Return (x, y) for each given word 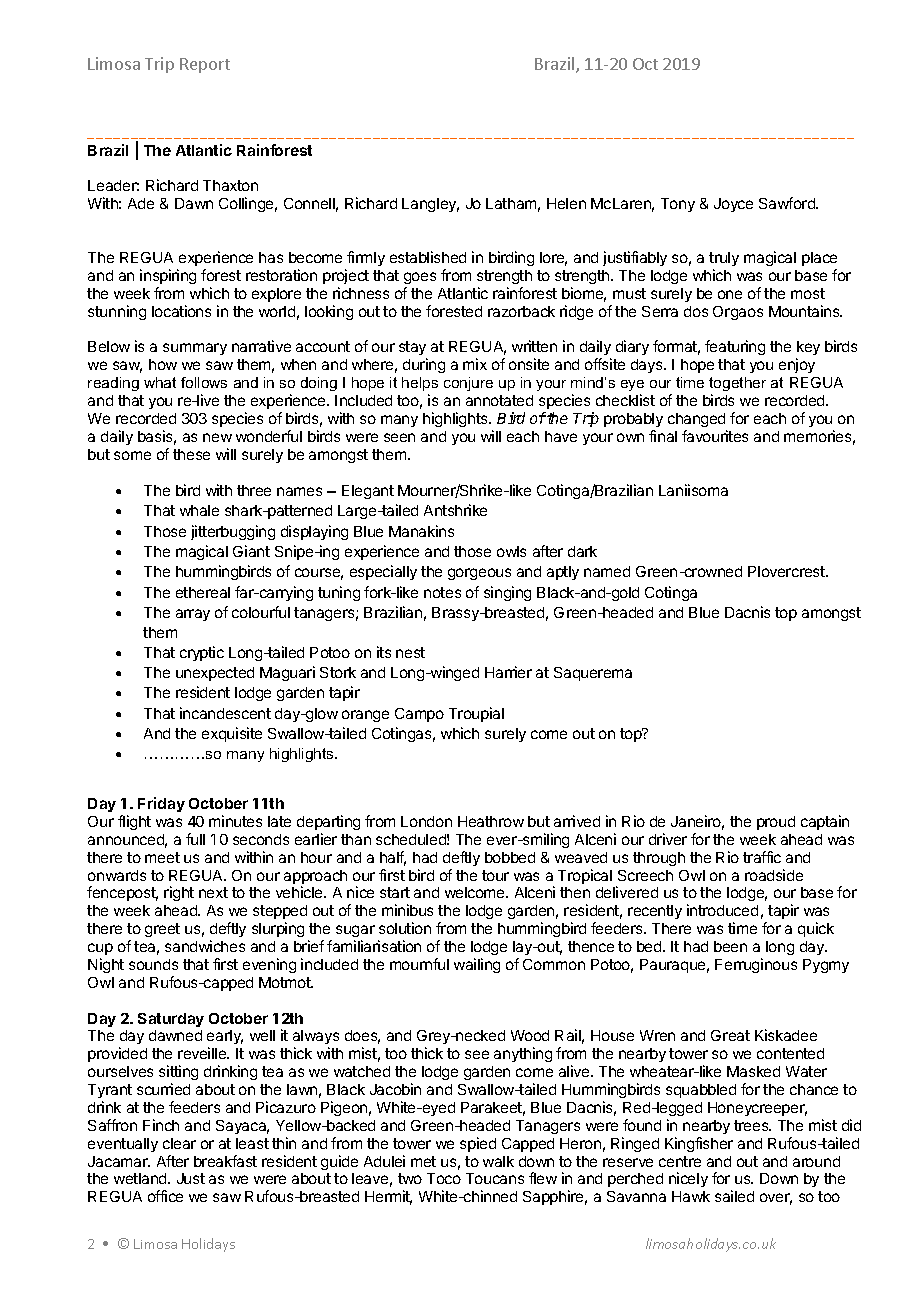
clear (179, 1143)
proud (776, 823)
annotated (499, 400)
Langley (430, 205)
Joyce (733, 205)
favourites (715, 436)
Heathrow (491, 821)
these (191, 454)
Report (205, 65)
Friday (161, 804)
